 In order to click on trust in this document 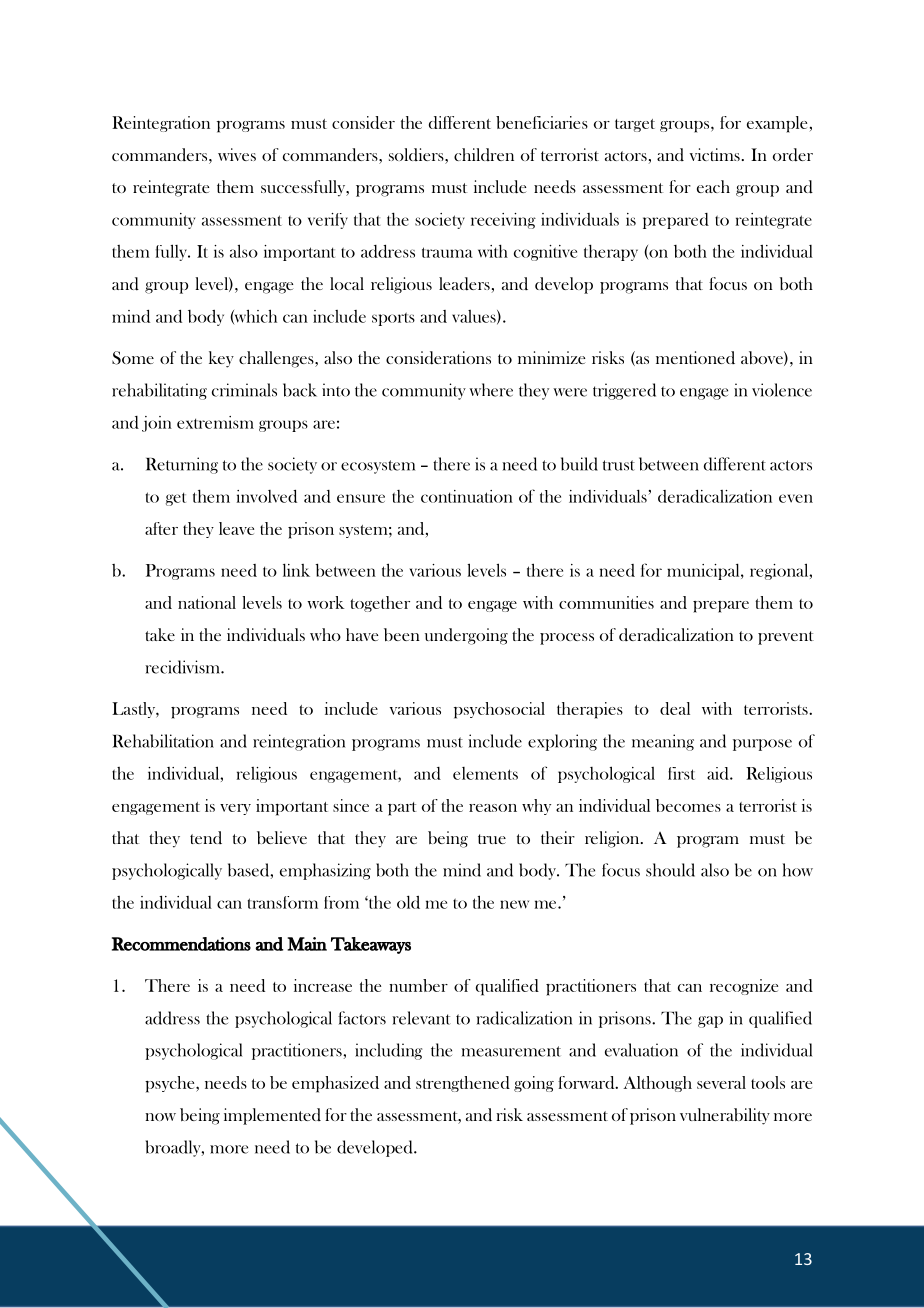, I will do `click(619, 465)`.
